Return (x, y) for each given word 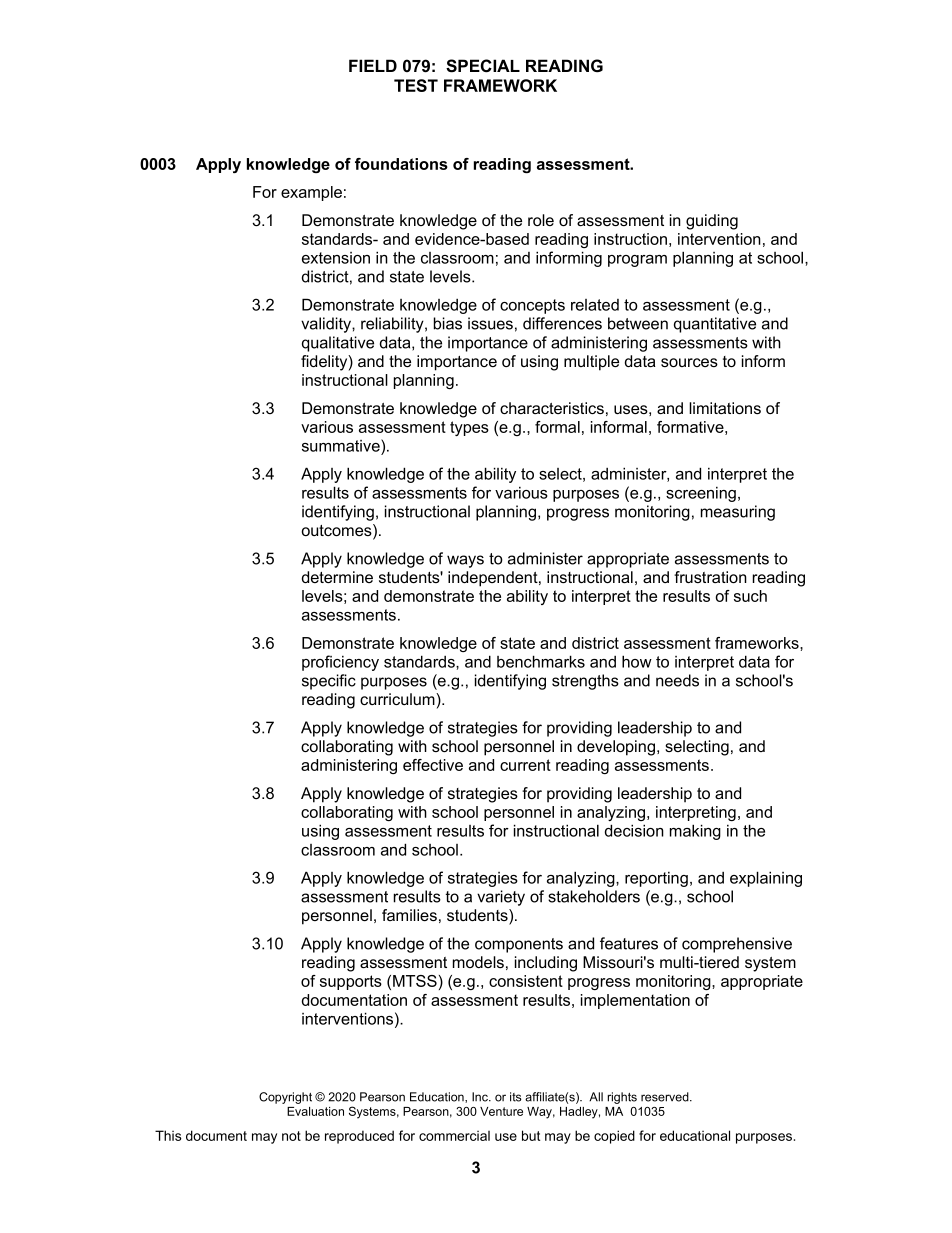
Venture (501, 1111)
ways (465, 561)
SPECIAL (483, 66)
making (695, 832)
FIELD (373, 65)
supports (351, 982)
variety (501, 898)
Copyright (285, 1098)
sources (689, 362)
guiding (712, 222)
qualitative (338, 344)
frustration (710, 577)
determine (337, 577)
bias (448, 323)
